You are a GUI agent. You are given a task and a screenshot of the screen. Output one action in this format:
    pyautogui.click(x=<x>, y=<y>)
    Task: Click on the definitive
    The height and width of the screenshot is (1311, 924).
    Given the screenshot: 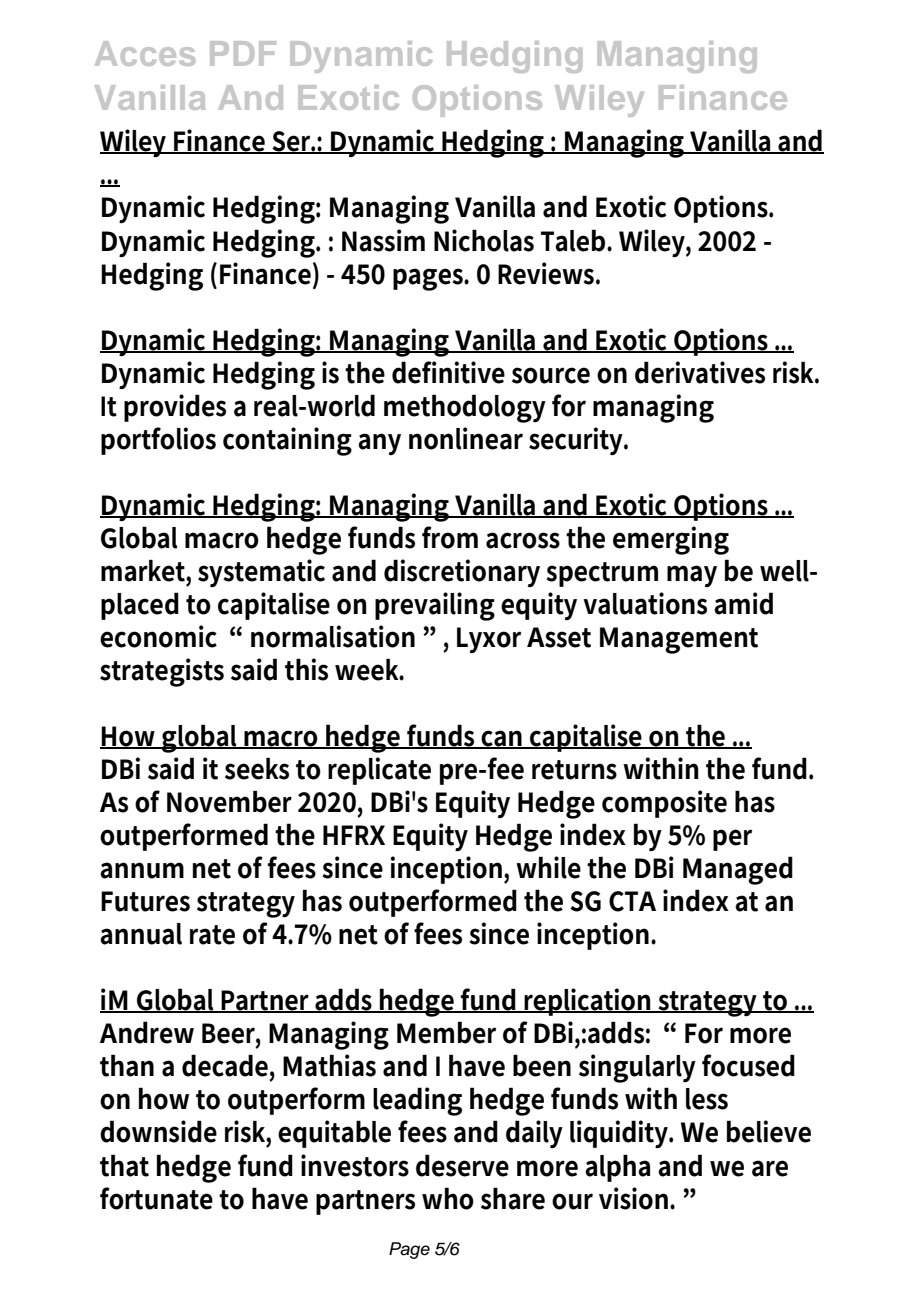 What is the action you would take?
    pyautogui.click(x=448, y=372)
